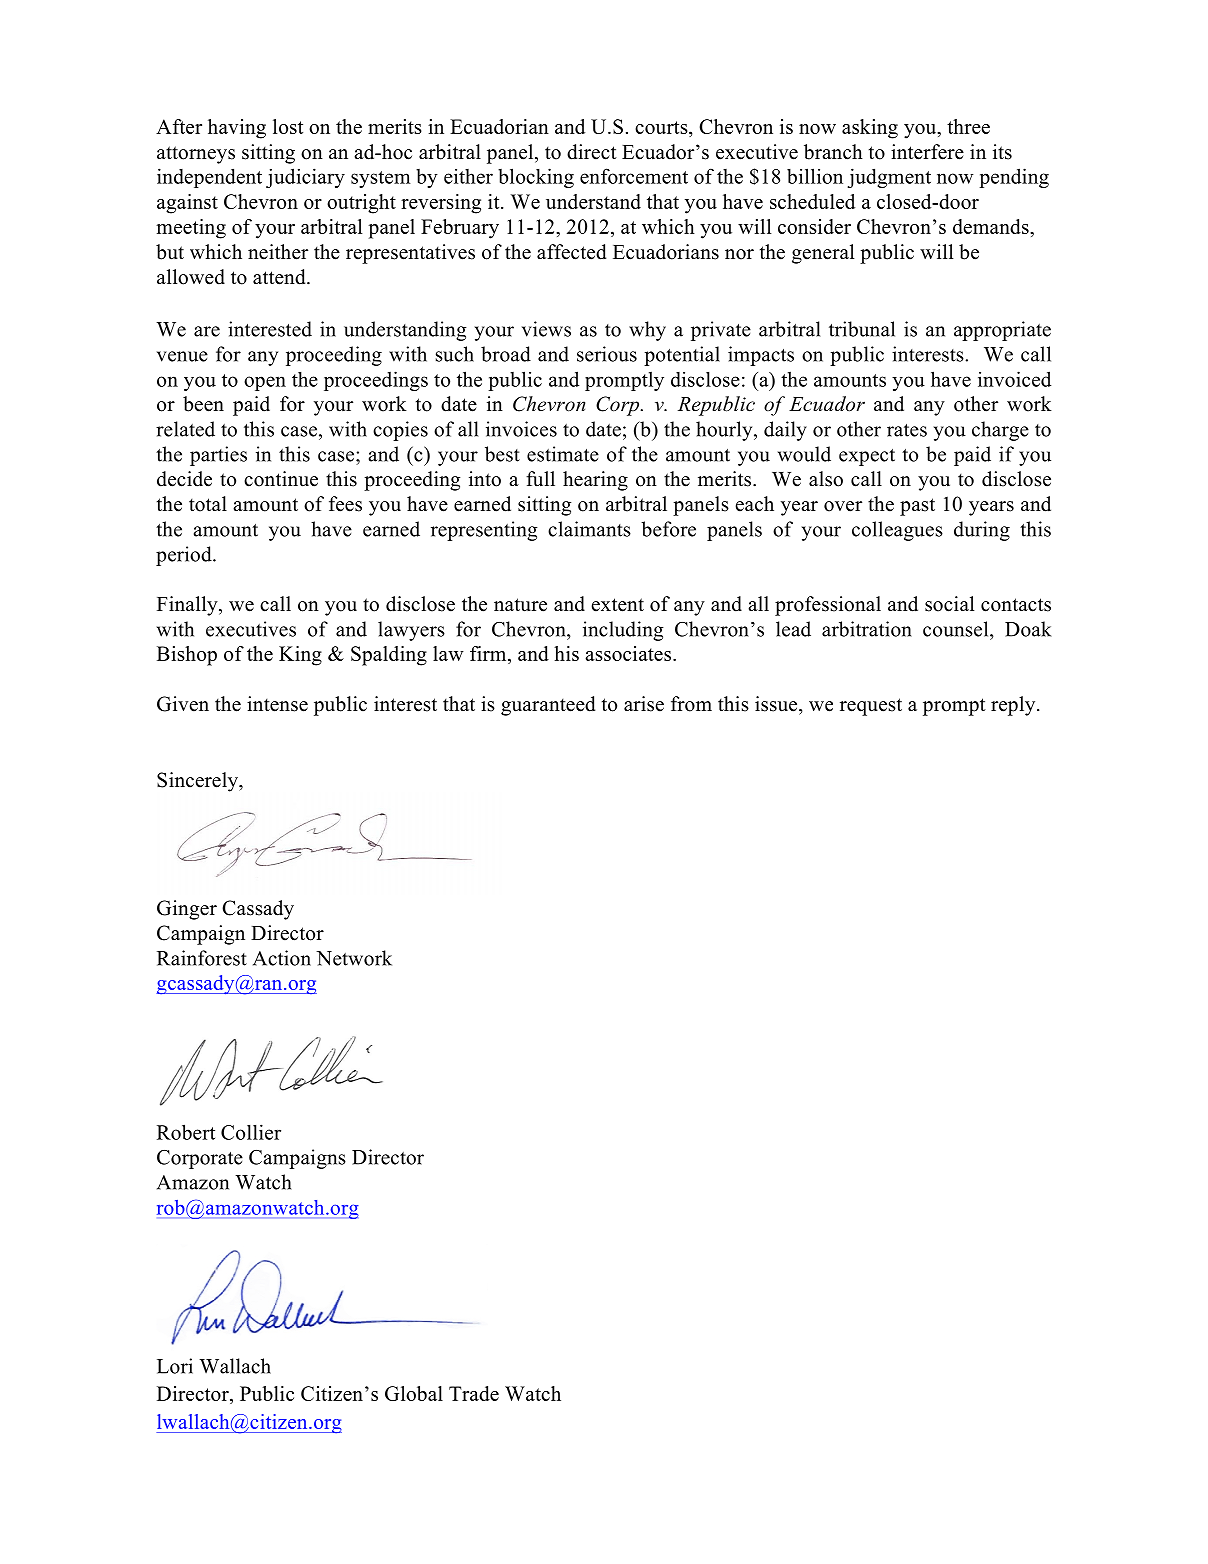 This screenshot has height=1564, width=1208. What do you see at coordinates (634, 176) in the screenshot?
I see `enforcement` at bounding box center [634, 176].
